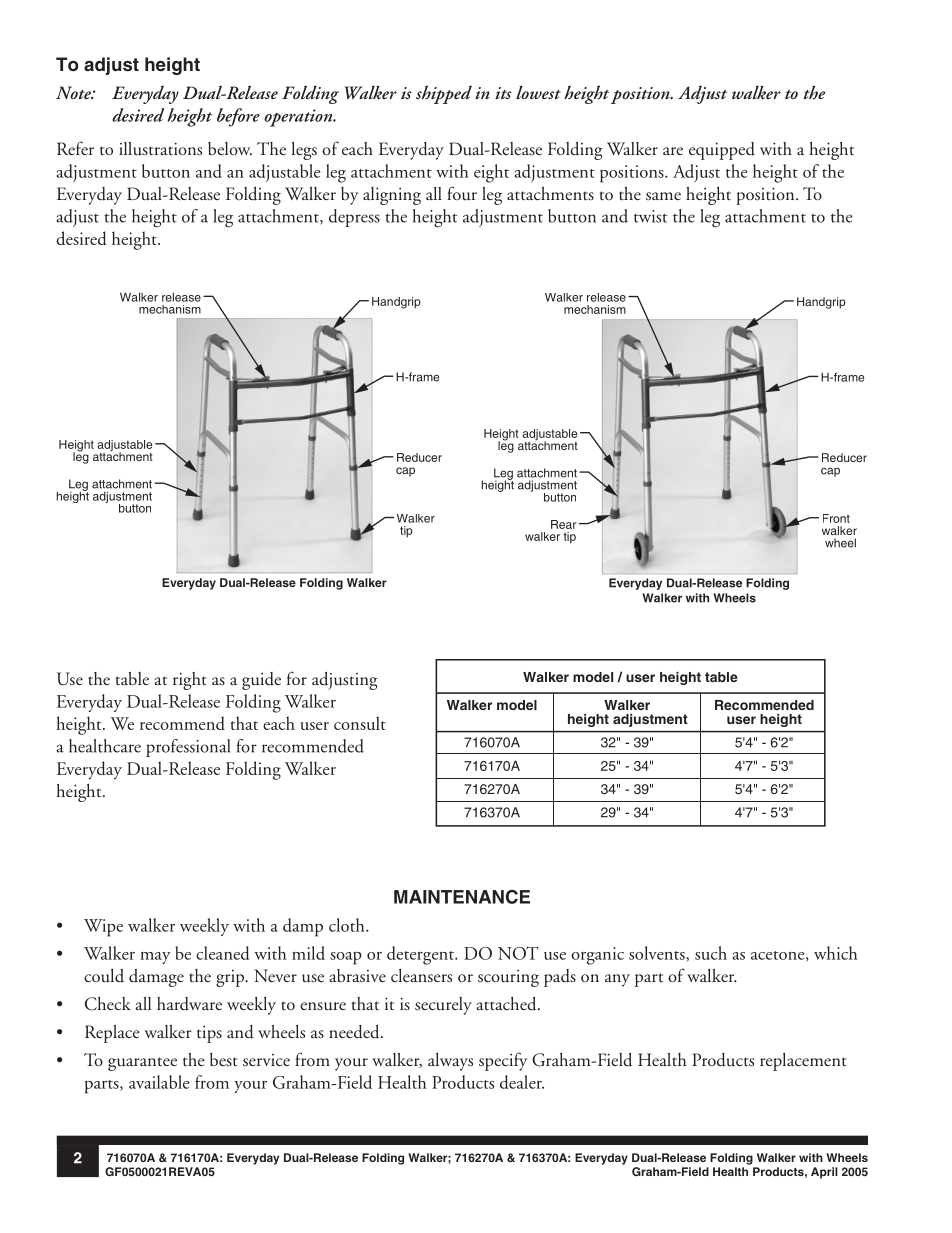 The image size is (952, 1233). What do you see at coordinates (836, 953) in the screenshot?
I see `which` at bounding box center [836, 953].
